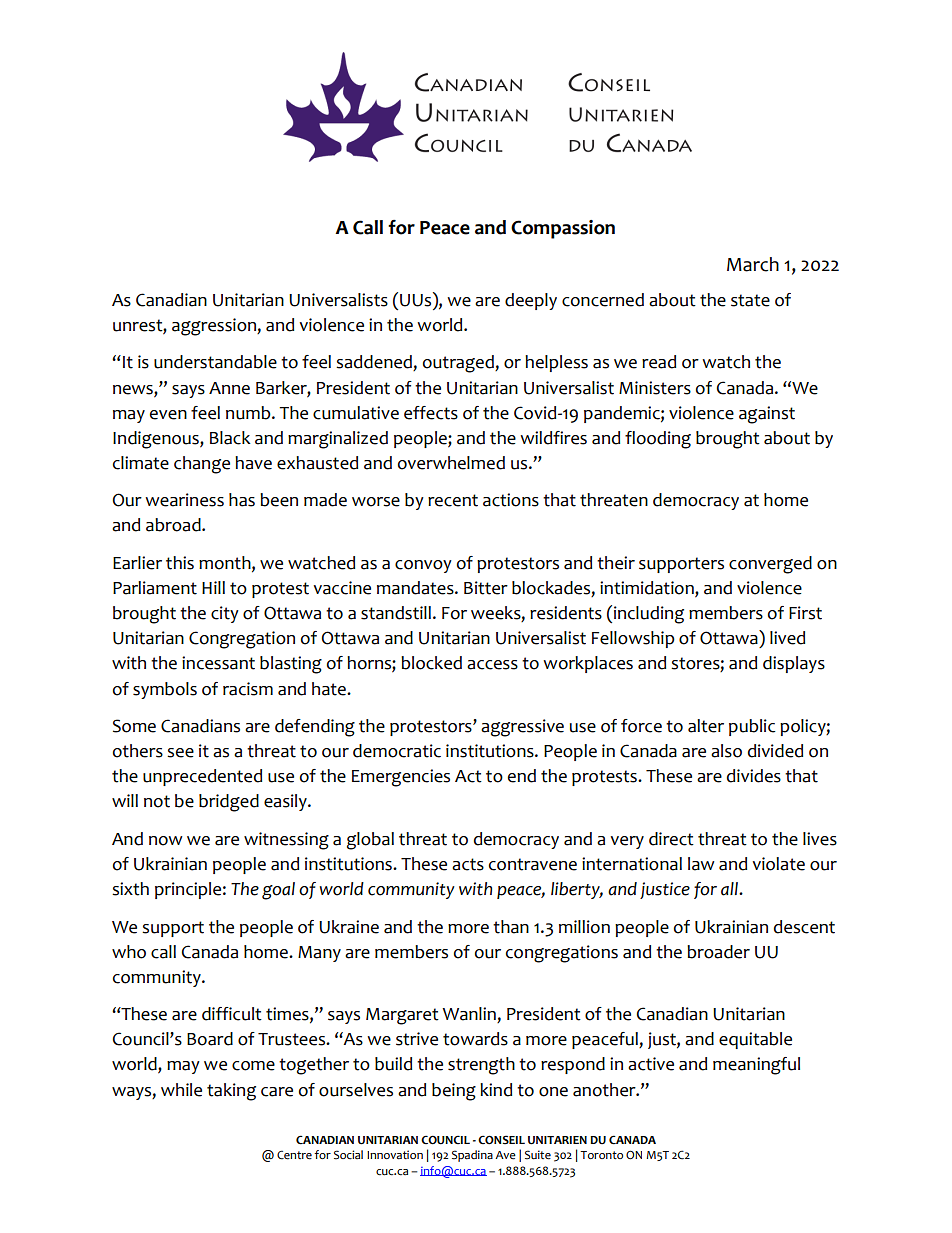  Describe the element at coordinates (215, 362) in the image. I see `understandable` at that location.
